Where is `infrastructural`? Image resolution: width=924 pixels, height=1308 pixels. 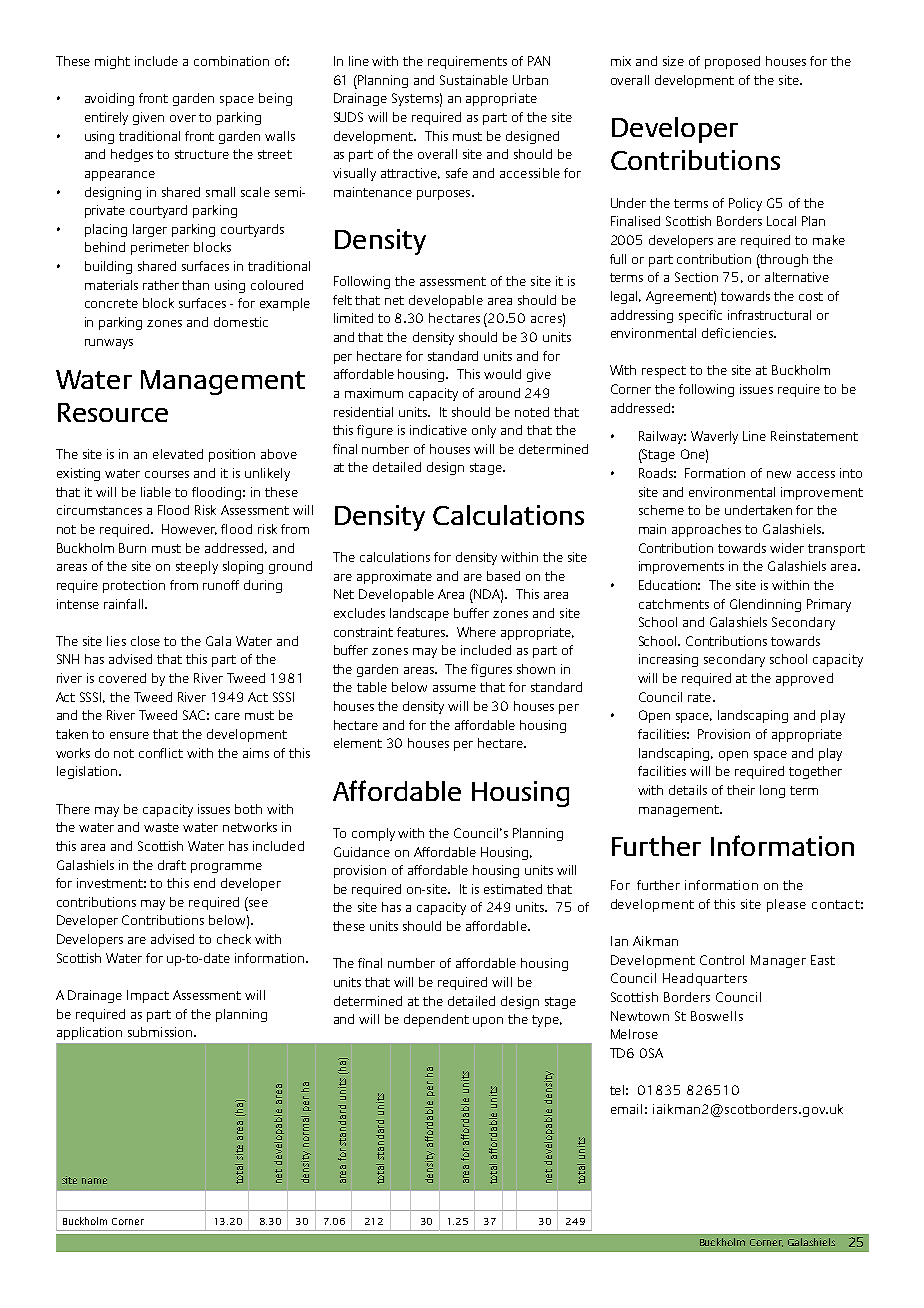 infrastructural is located at coordinates (769, 315).
